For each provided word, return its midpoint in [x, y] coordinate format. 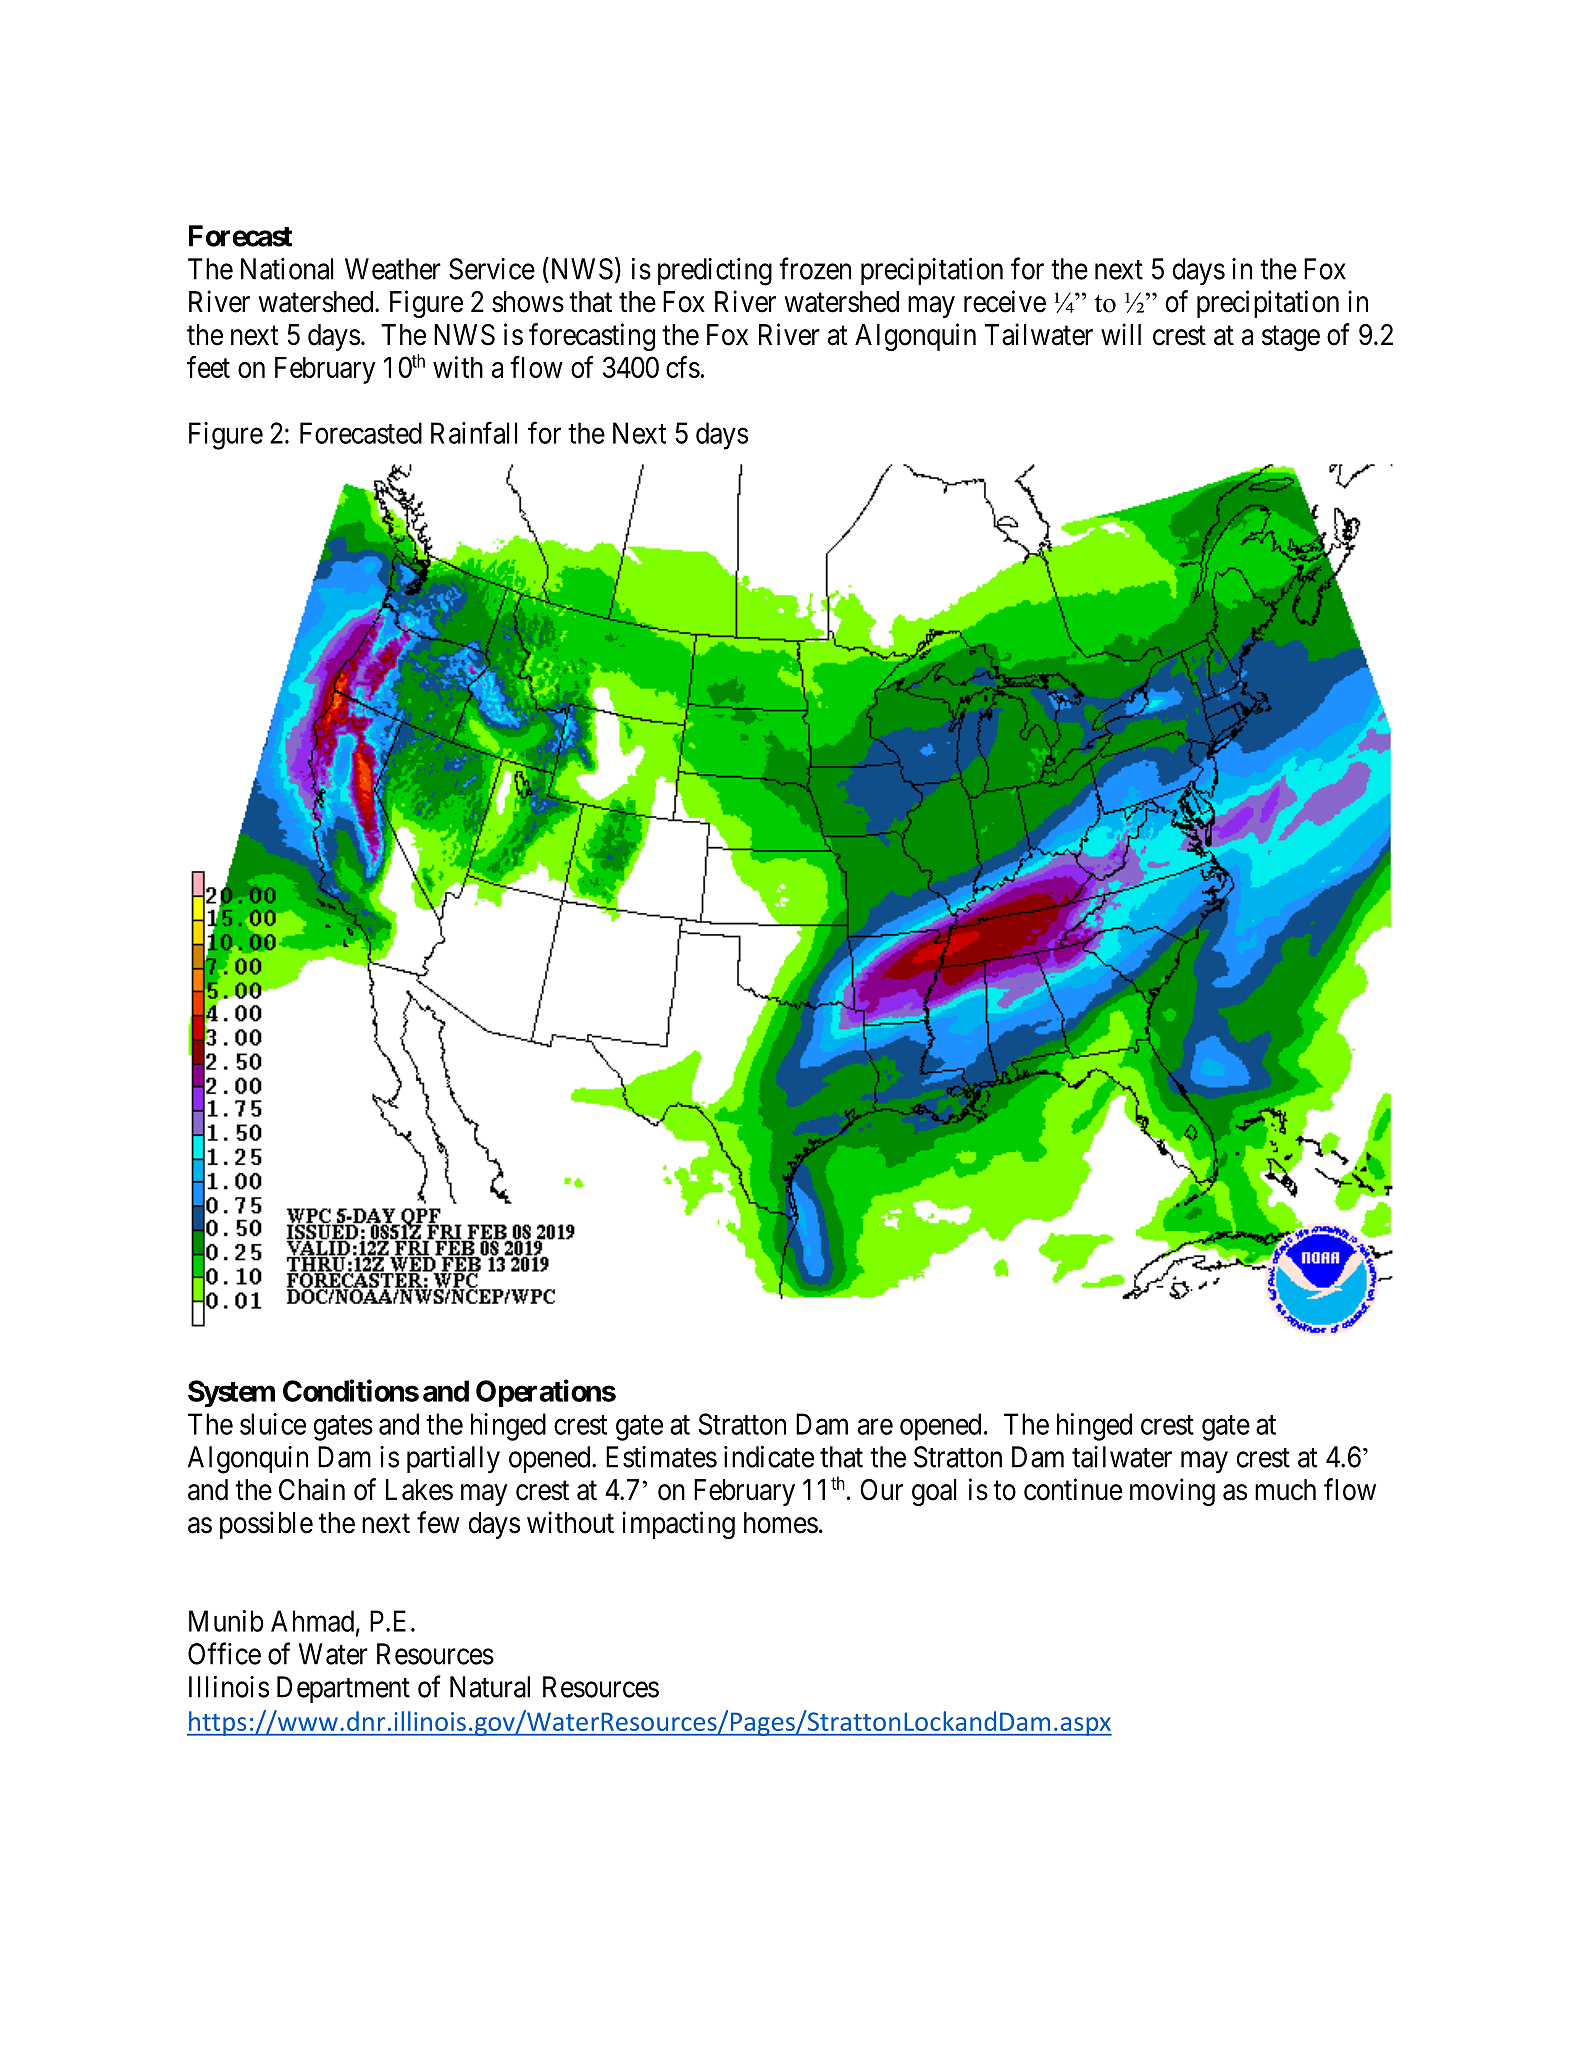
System [231, 1393]
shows [528, 302]
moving [1172, 1492]
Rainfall [474, 433]
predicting [715, 272]
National [287, 269]
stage [1291, 338]
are [875, 1427]
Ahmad [312, 1621]
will [1121, 334]
